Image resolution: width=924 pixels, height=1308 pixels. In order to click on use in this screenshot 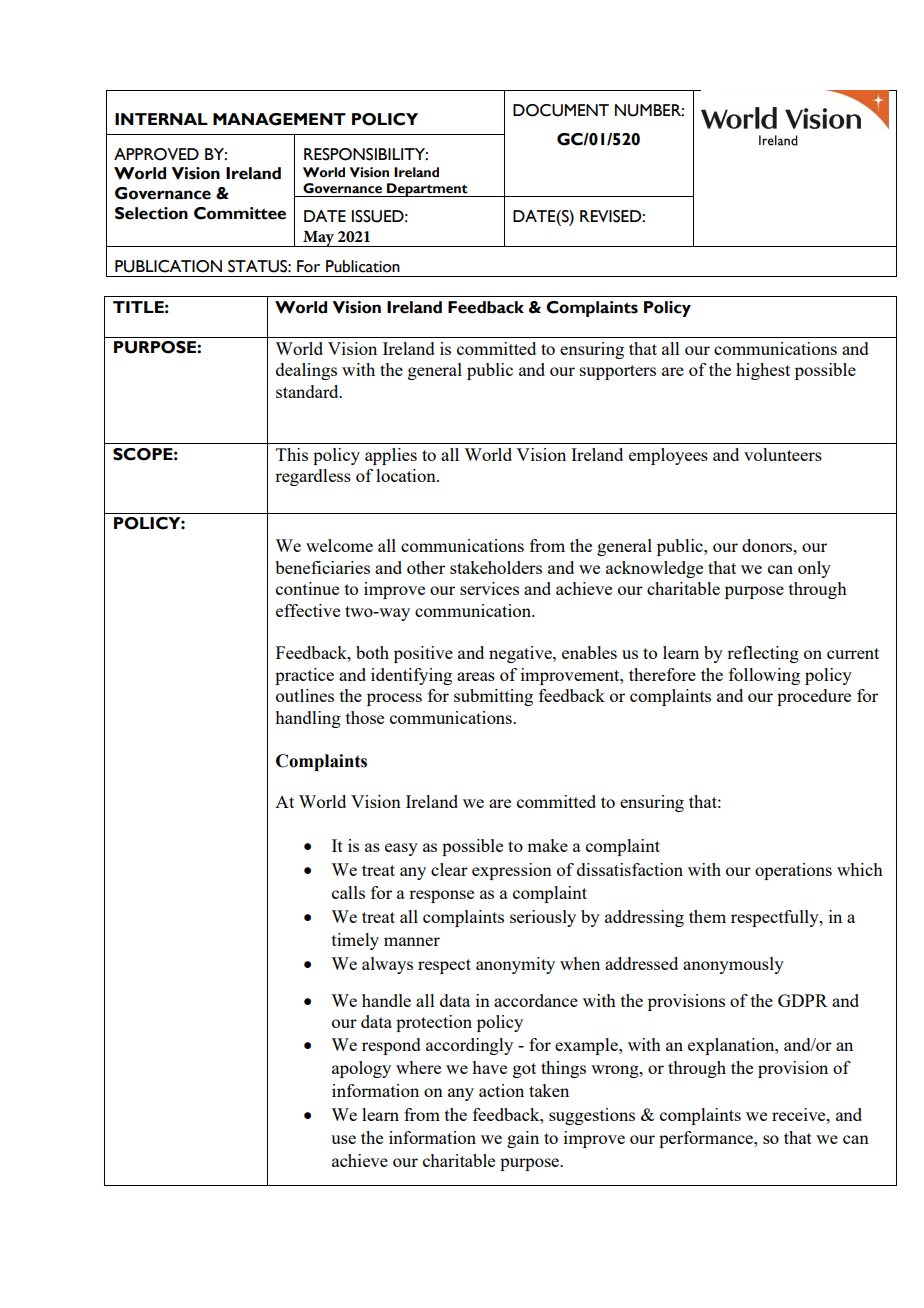, I will do `click(343, 1139)`.
